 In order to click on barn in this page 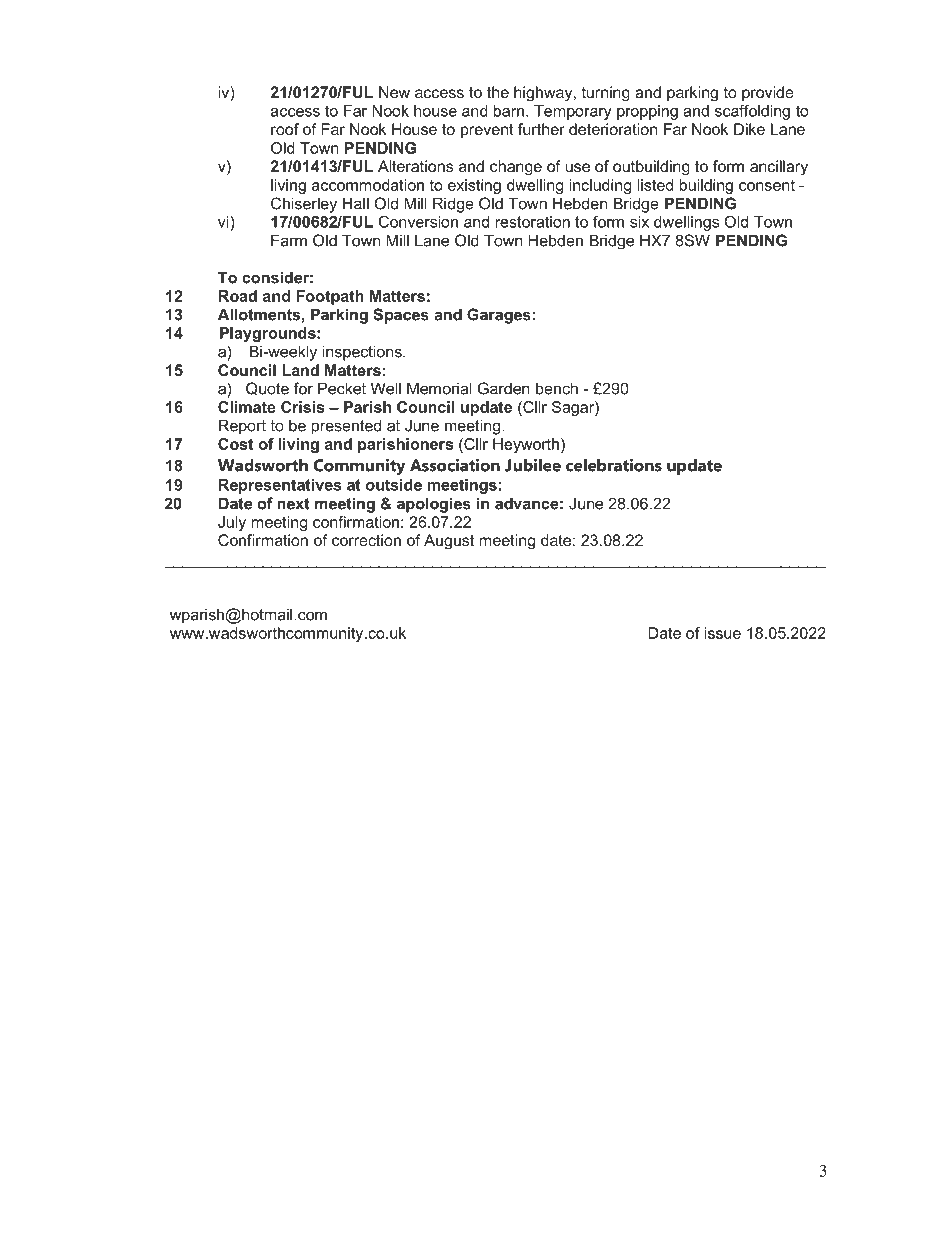, I will do `click(508, 111)`.
